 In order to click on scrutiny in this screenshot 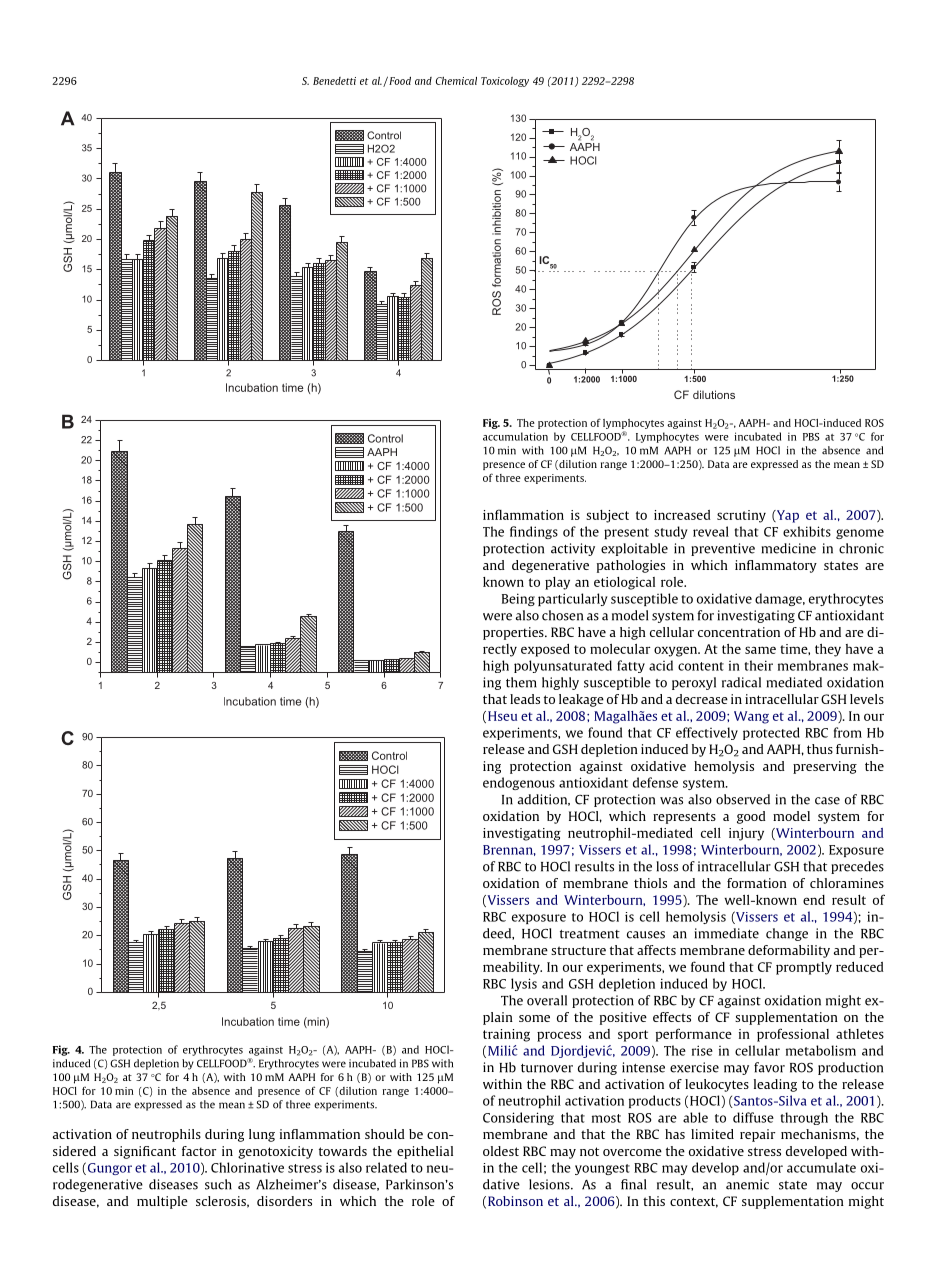, I will do `click(741, 516)`.
